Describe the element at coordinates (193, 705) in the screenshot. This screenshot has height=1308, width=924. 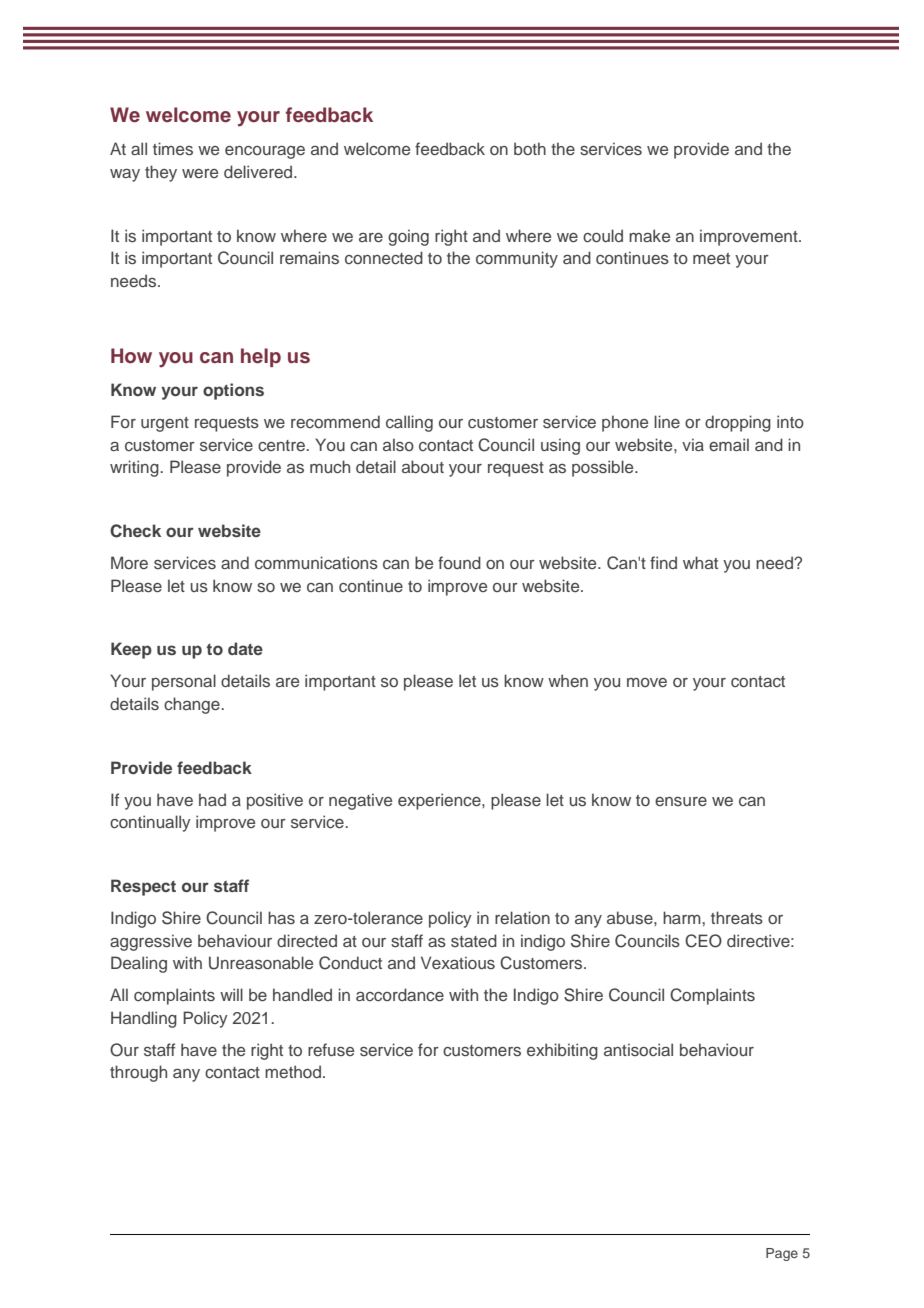
I see `change` at that location.
